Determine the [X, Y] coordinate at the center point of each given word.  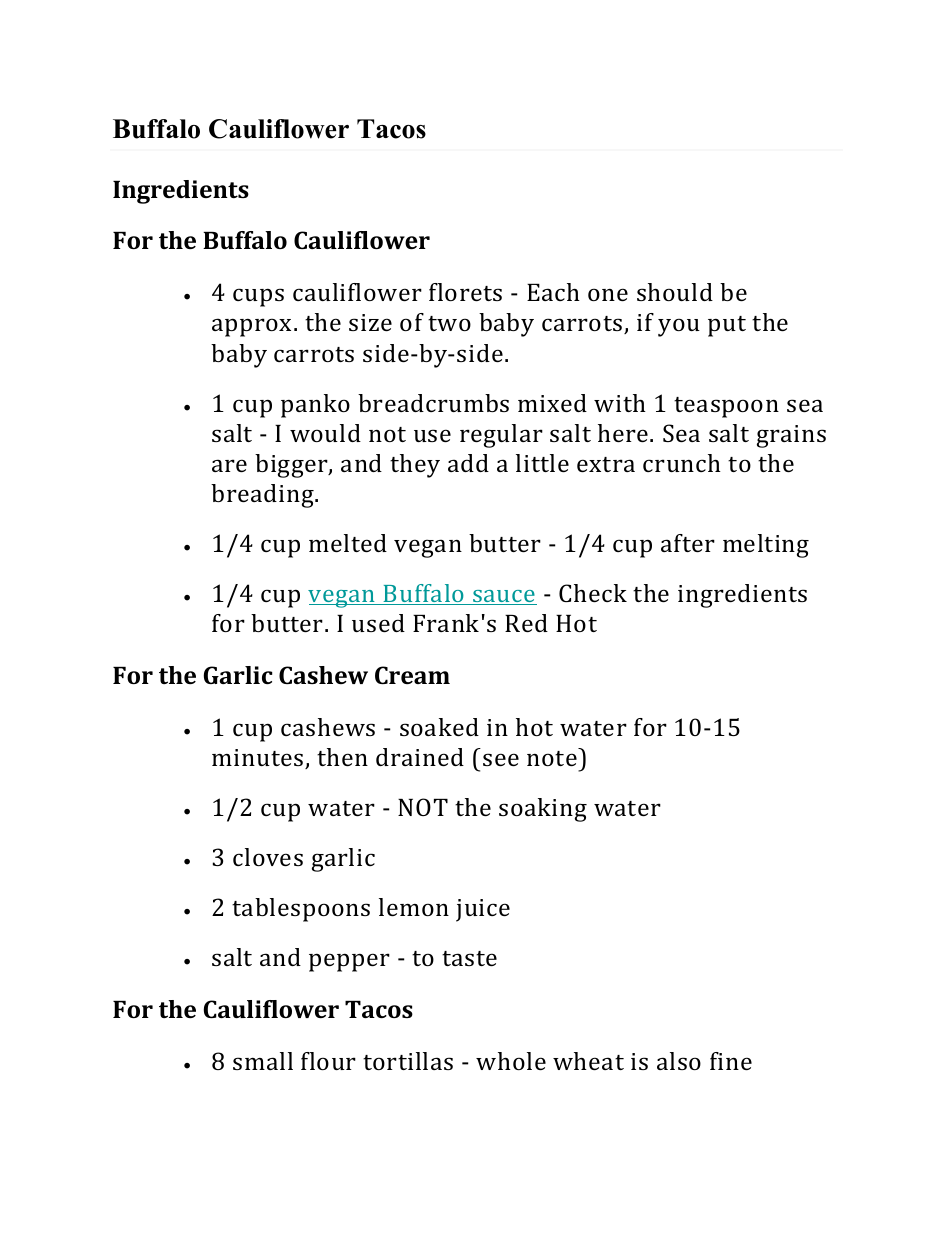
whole [511, 1061]
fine [731, 1061]
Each [553, 292]
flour [328, 1061]
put [727, 326]
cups [258, 297]
